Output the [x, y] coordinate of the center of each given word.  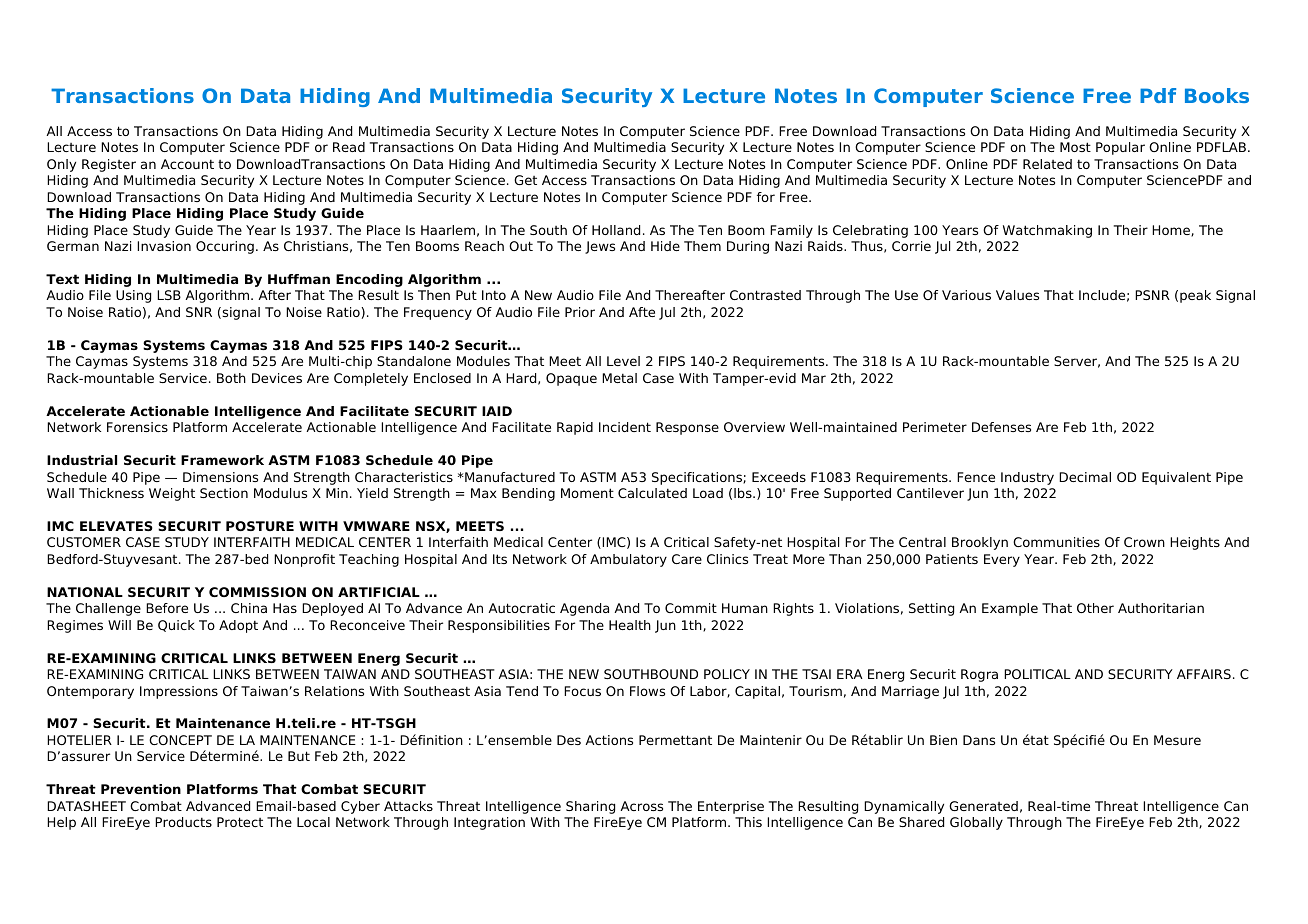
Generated [983, 806]
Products [183, 822]
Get [525, 180]
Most [1075, 147]
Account [187, 164]
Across [641, 806]
